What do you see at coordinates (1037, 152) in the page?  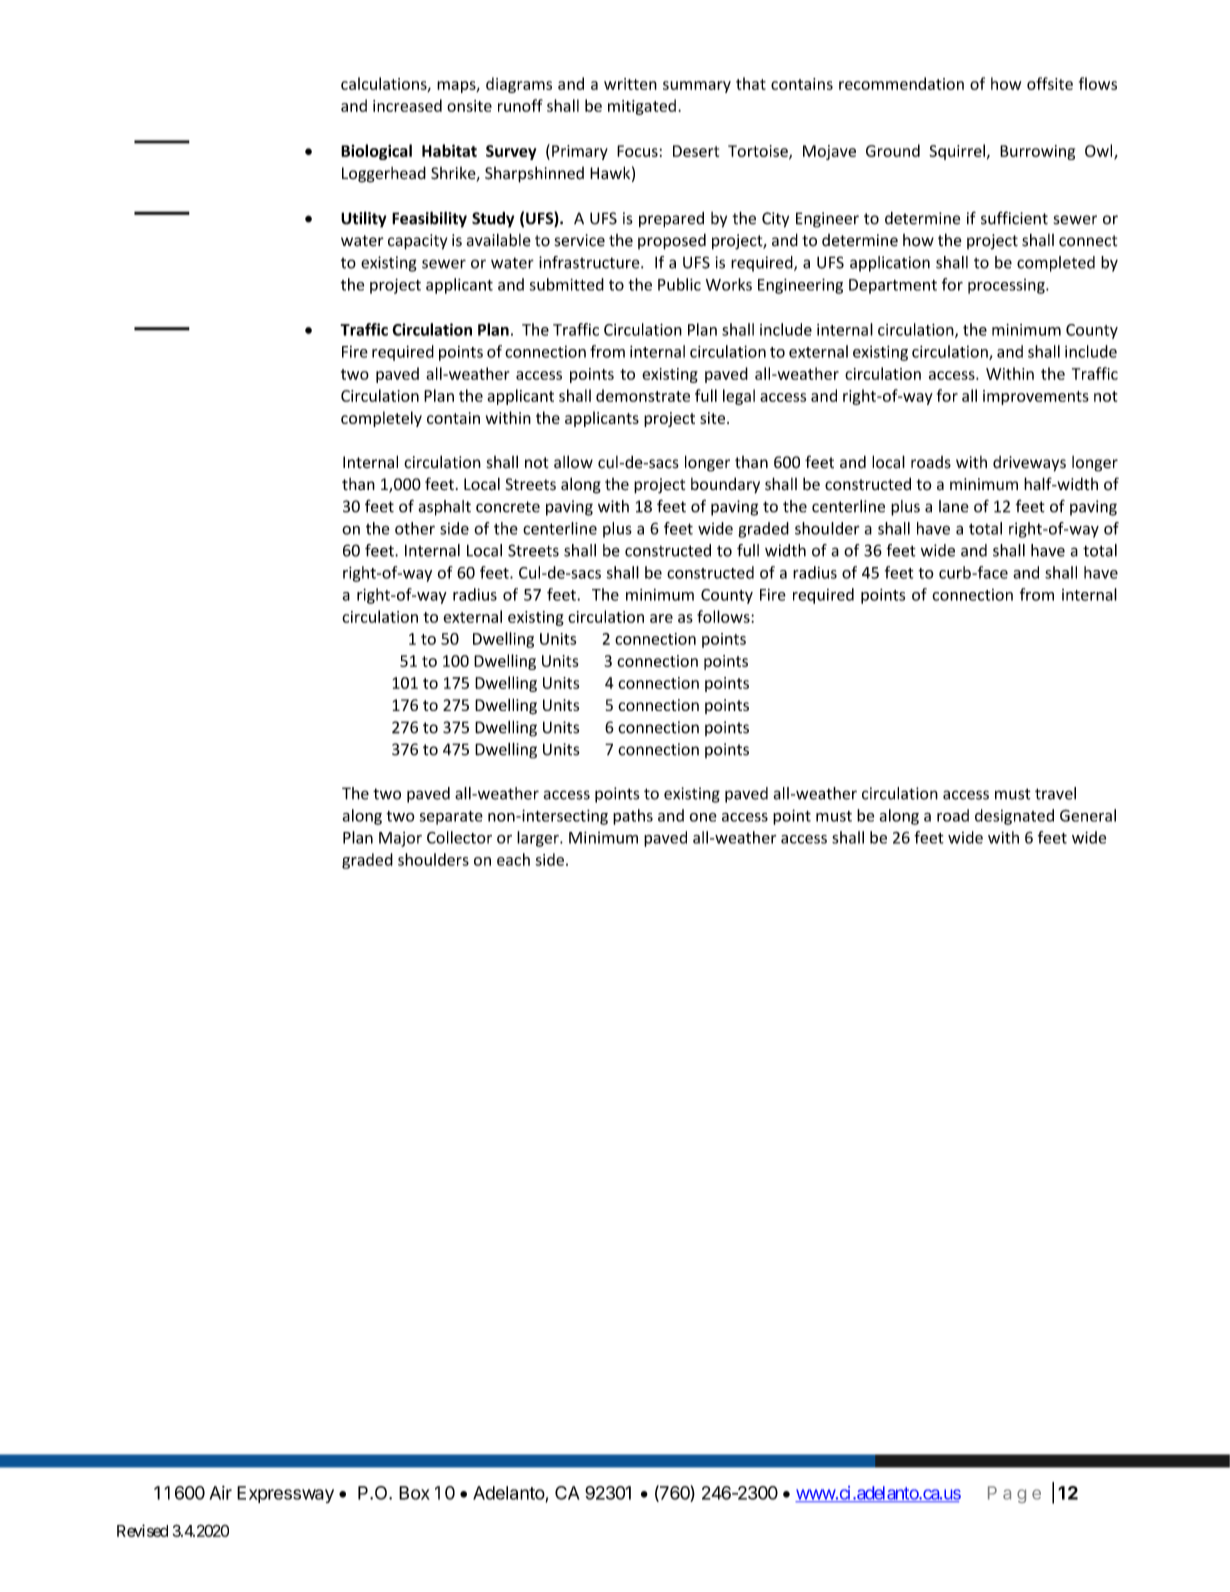 I see `Burrowing` at bounding box center [1037, 152].
